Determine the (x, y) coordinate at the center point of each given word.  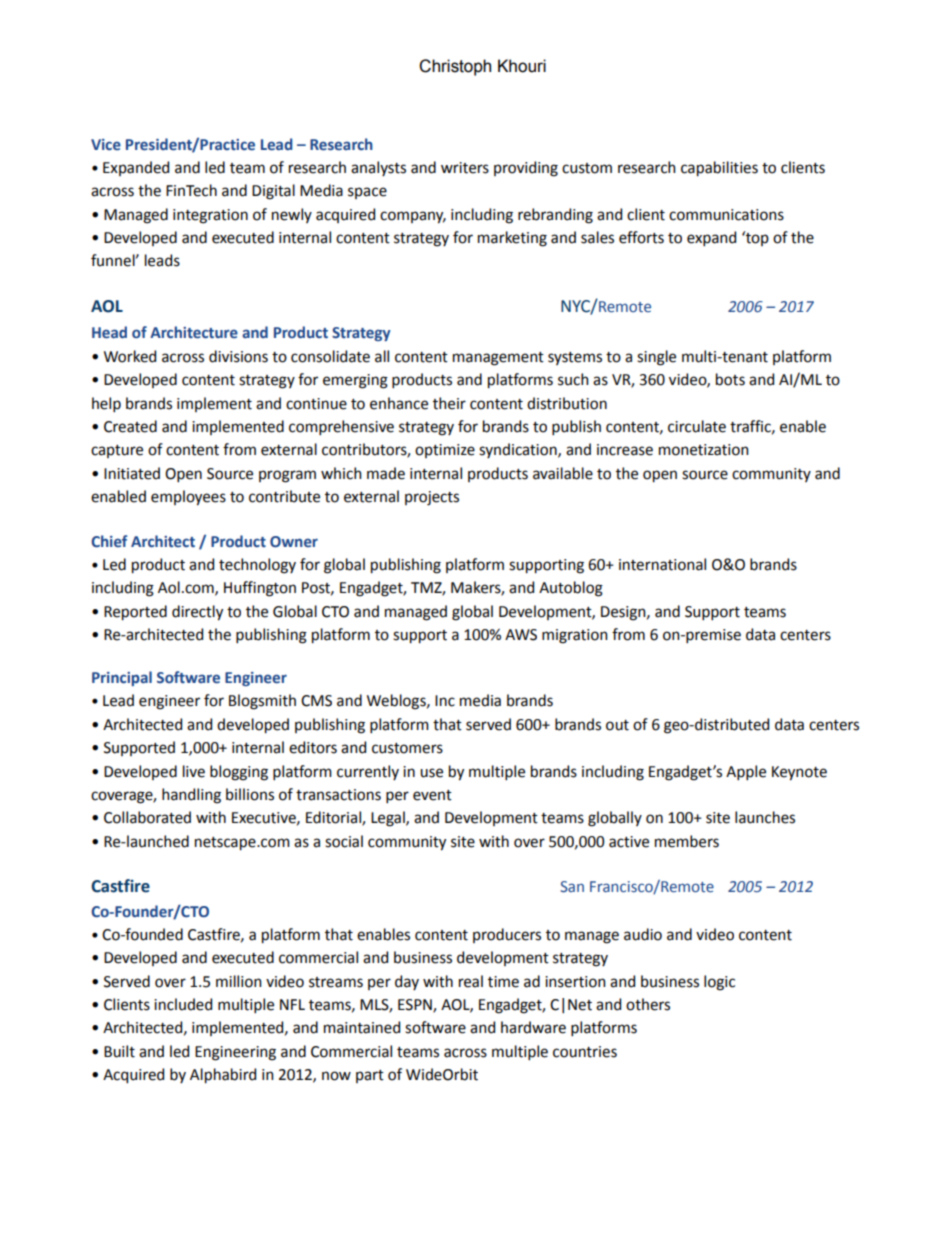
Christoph (455, 67)
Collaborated (147, 817)
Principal (122, 678)
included (183, 1004)
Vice (106, 144)
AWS (521, 635)
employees (188, 498)
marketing (512, 239)
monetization (704, 450)
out (617, 725)
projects (432, 498)
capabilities (719, 169)
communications (726, 215)
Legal (389, 819)
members (687, 841)
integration (210, 216)
